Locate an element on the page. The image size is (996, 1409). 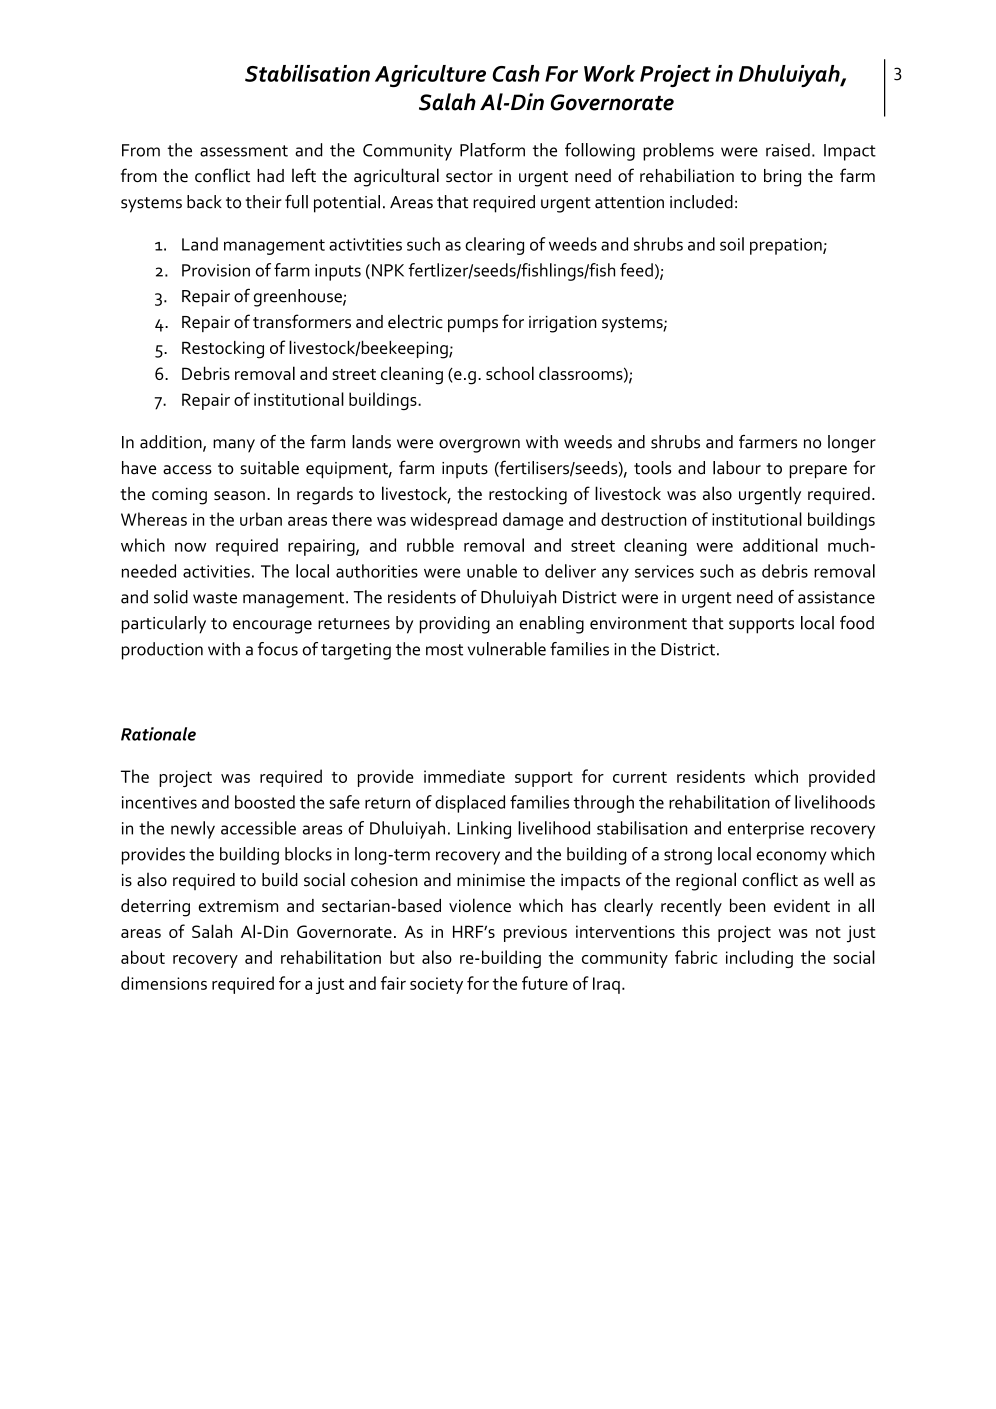
prepare is located at coordinates (818, 472).
